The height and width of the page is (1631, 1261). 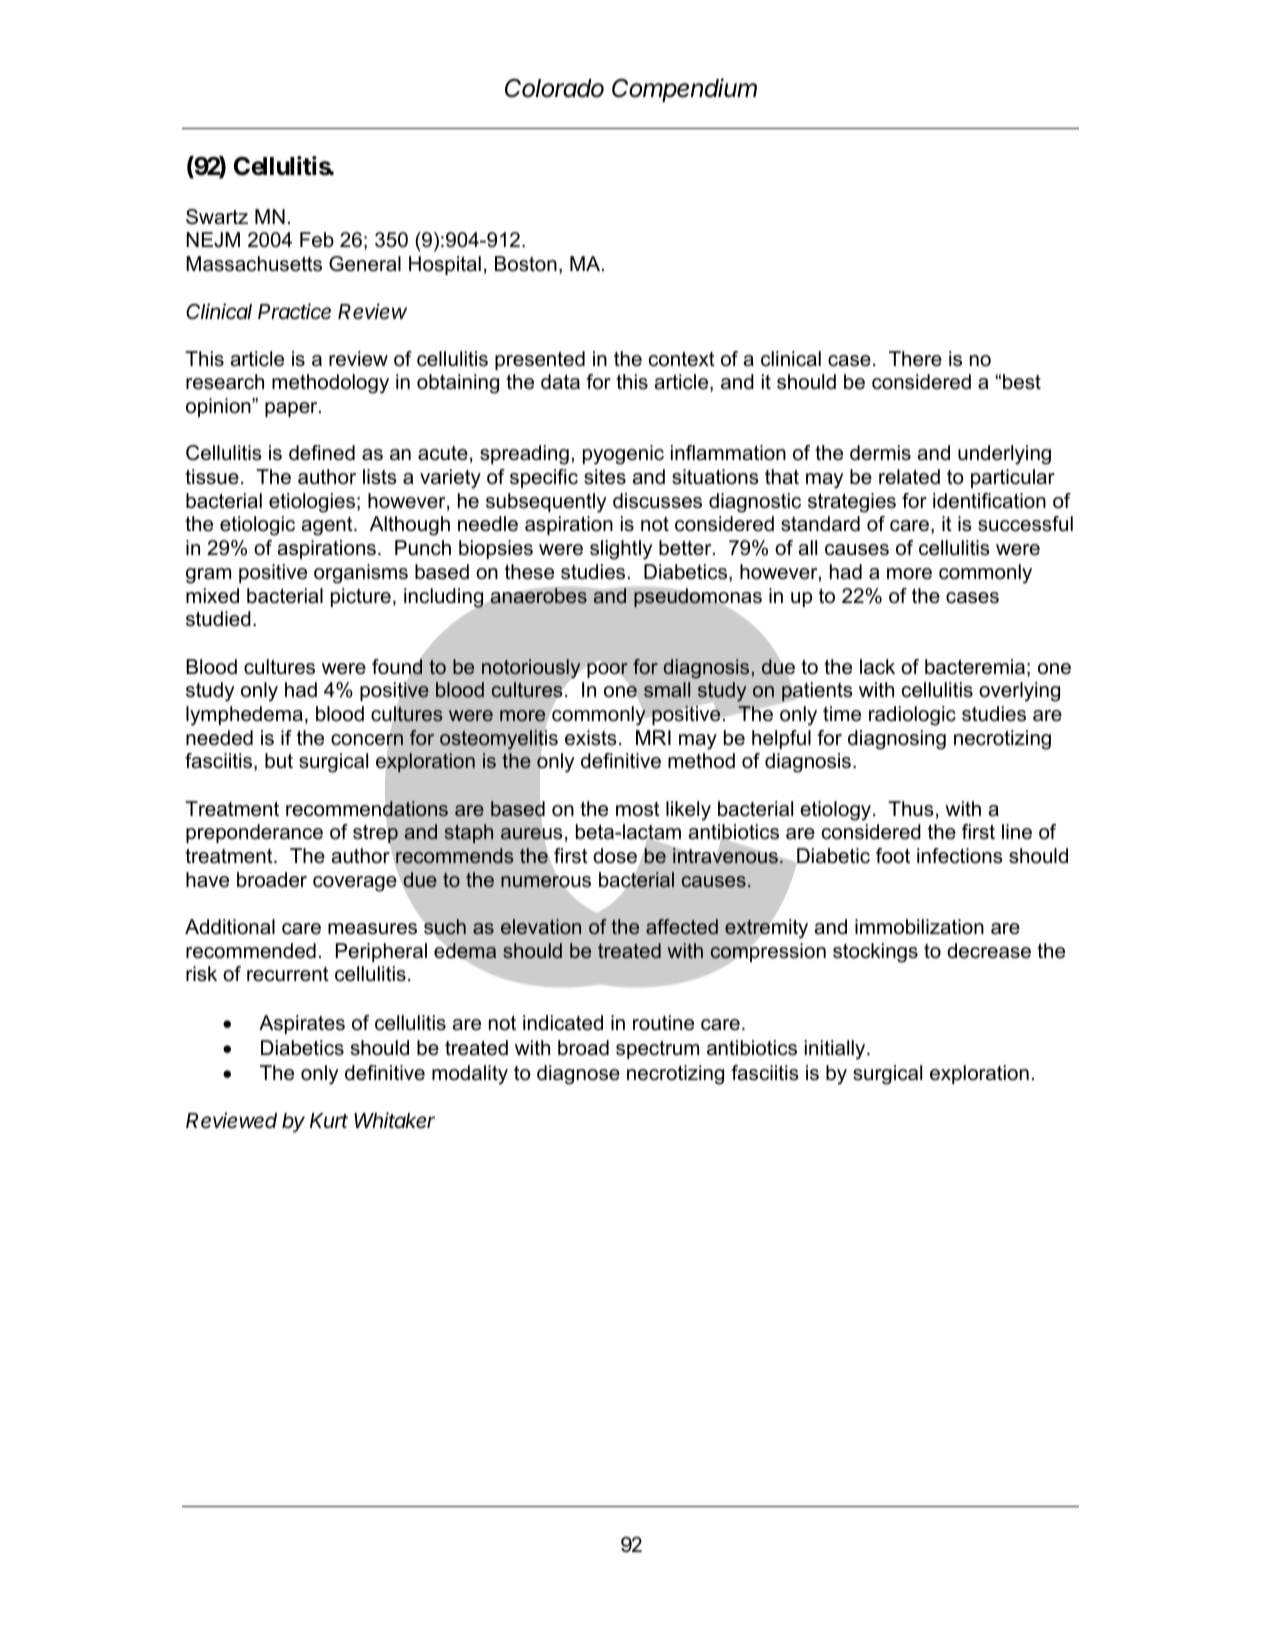 What do you see at coordinates (322, 453) in the page?
I see `defined` at bounding box center [322, 453].
